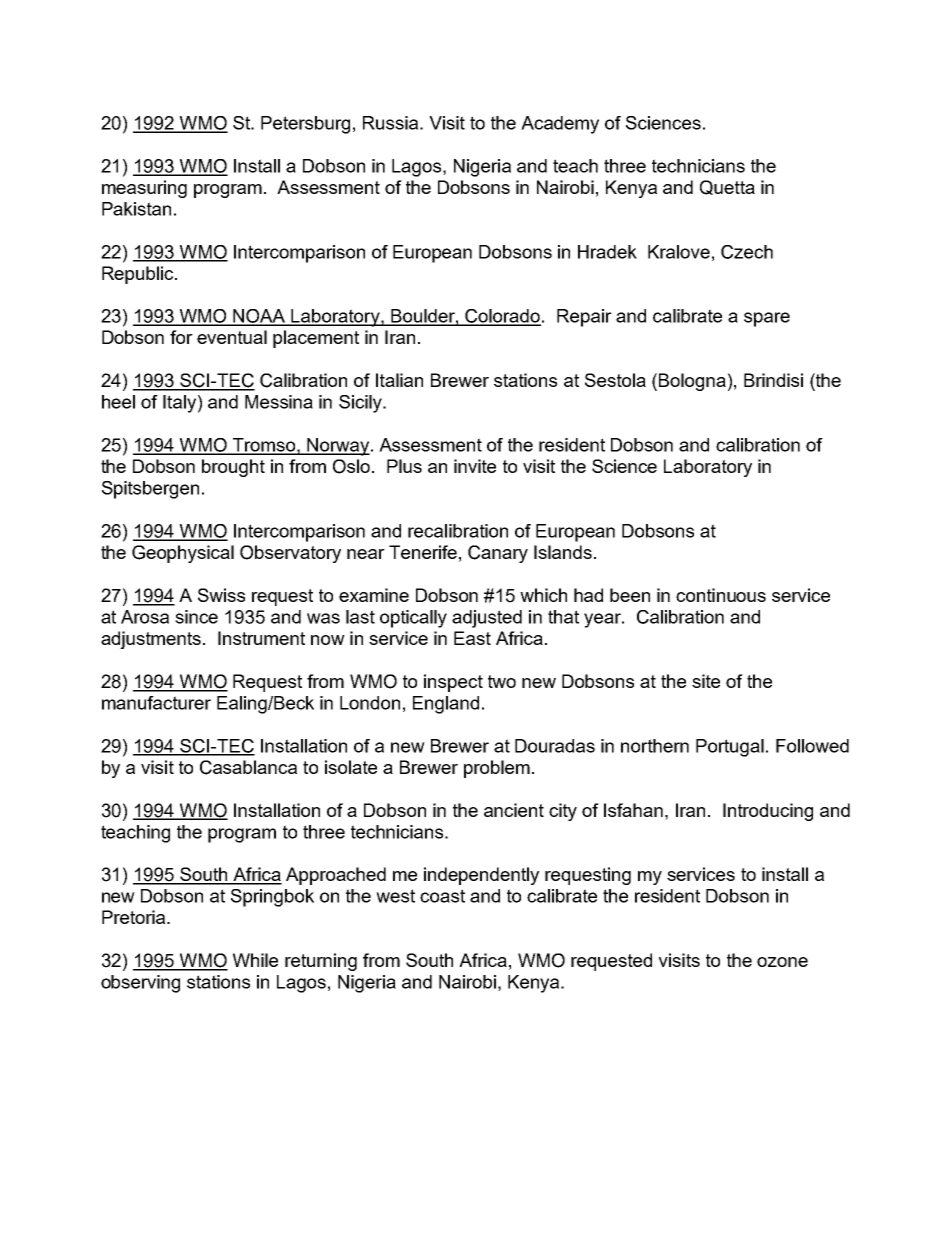 The height and width of the screenshot is (1233, 952). I want to click on Introducing, so click(768, 812).
